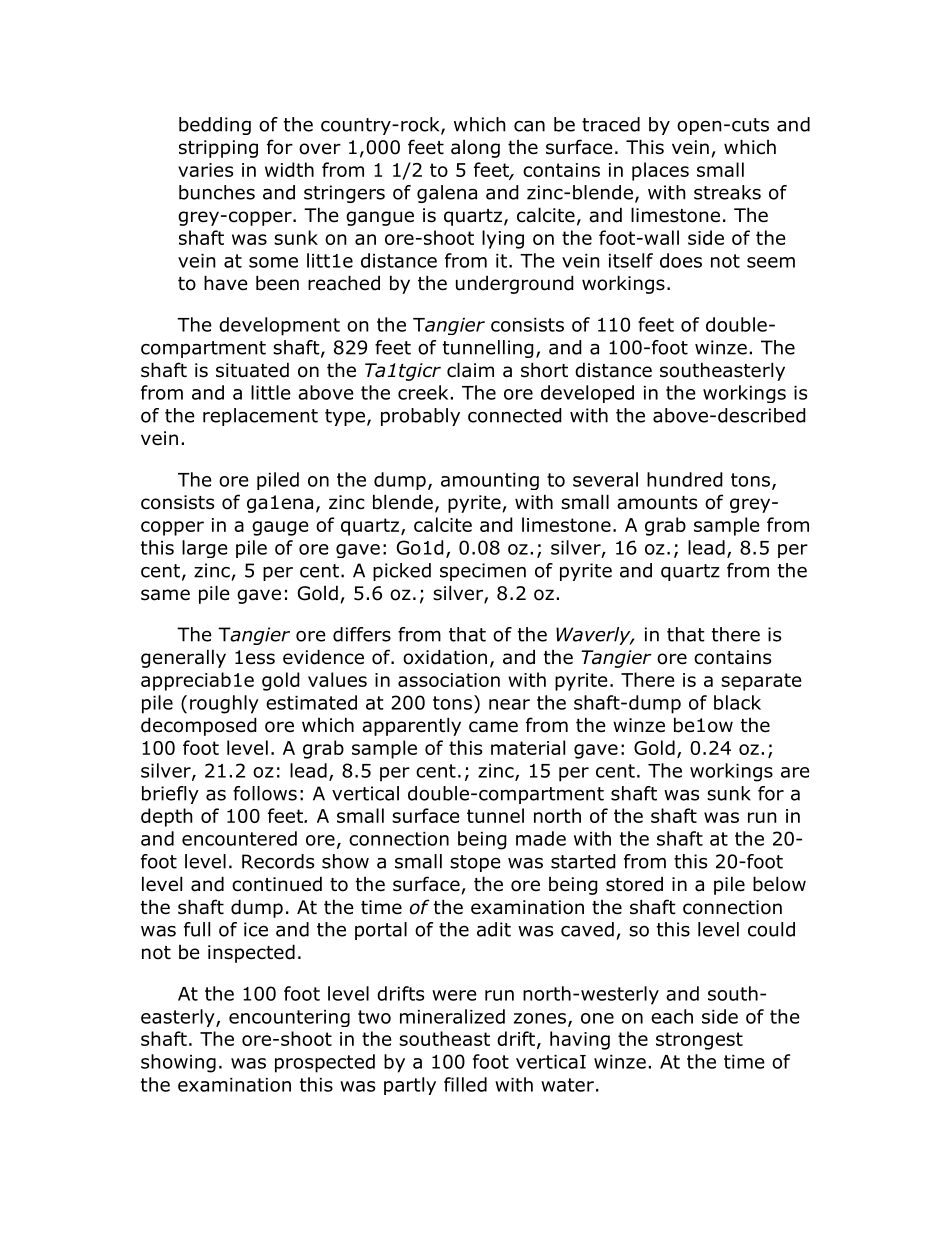 The width and height of the document is (952, 1233). Describe the element at coordinates (252, 370) in the document. I see `situated` at that location.
